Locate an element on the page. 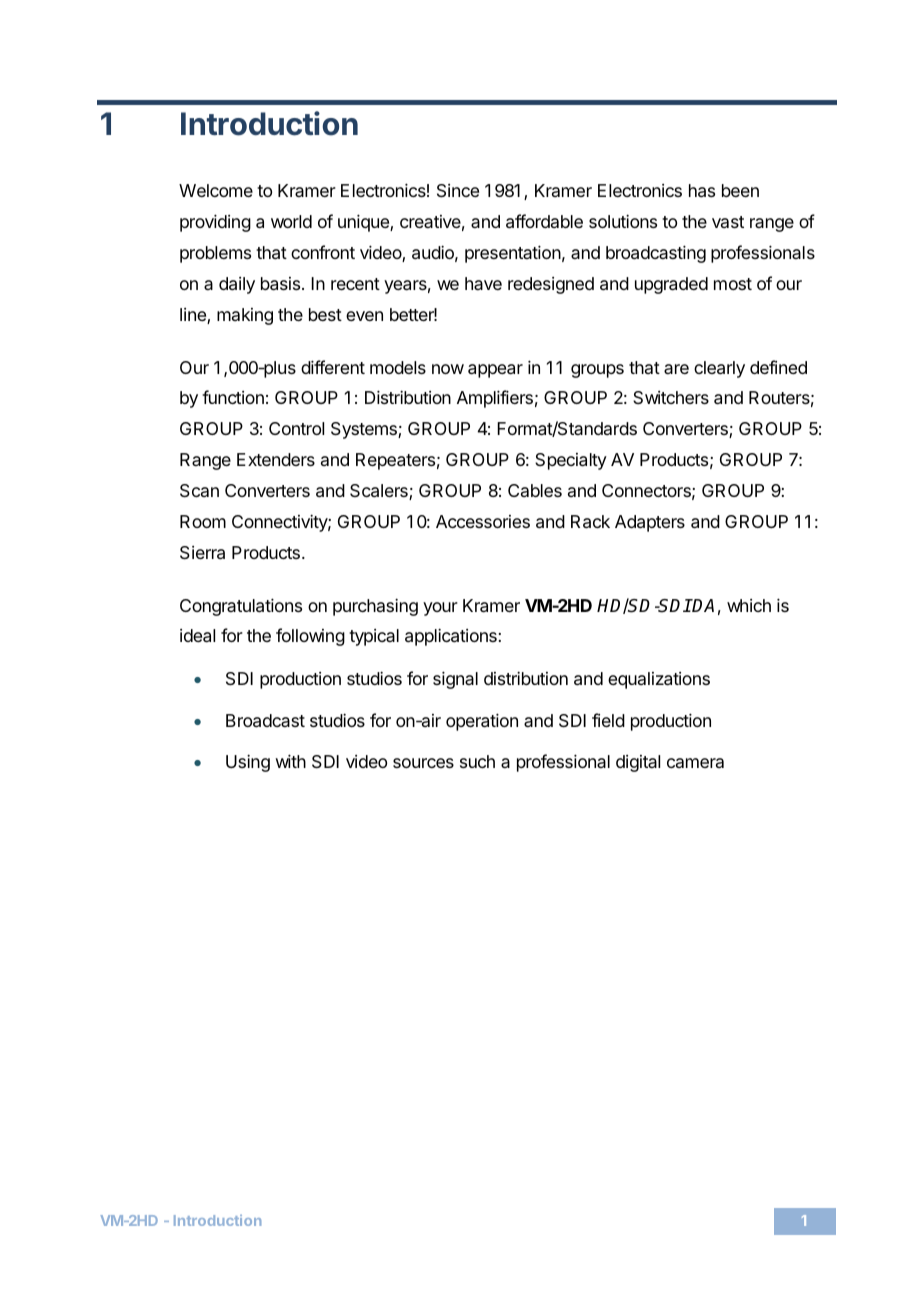  Extenders is located at coordinates (276, 459).
